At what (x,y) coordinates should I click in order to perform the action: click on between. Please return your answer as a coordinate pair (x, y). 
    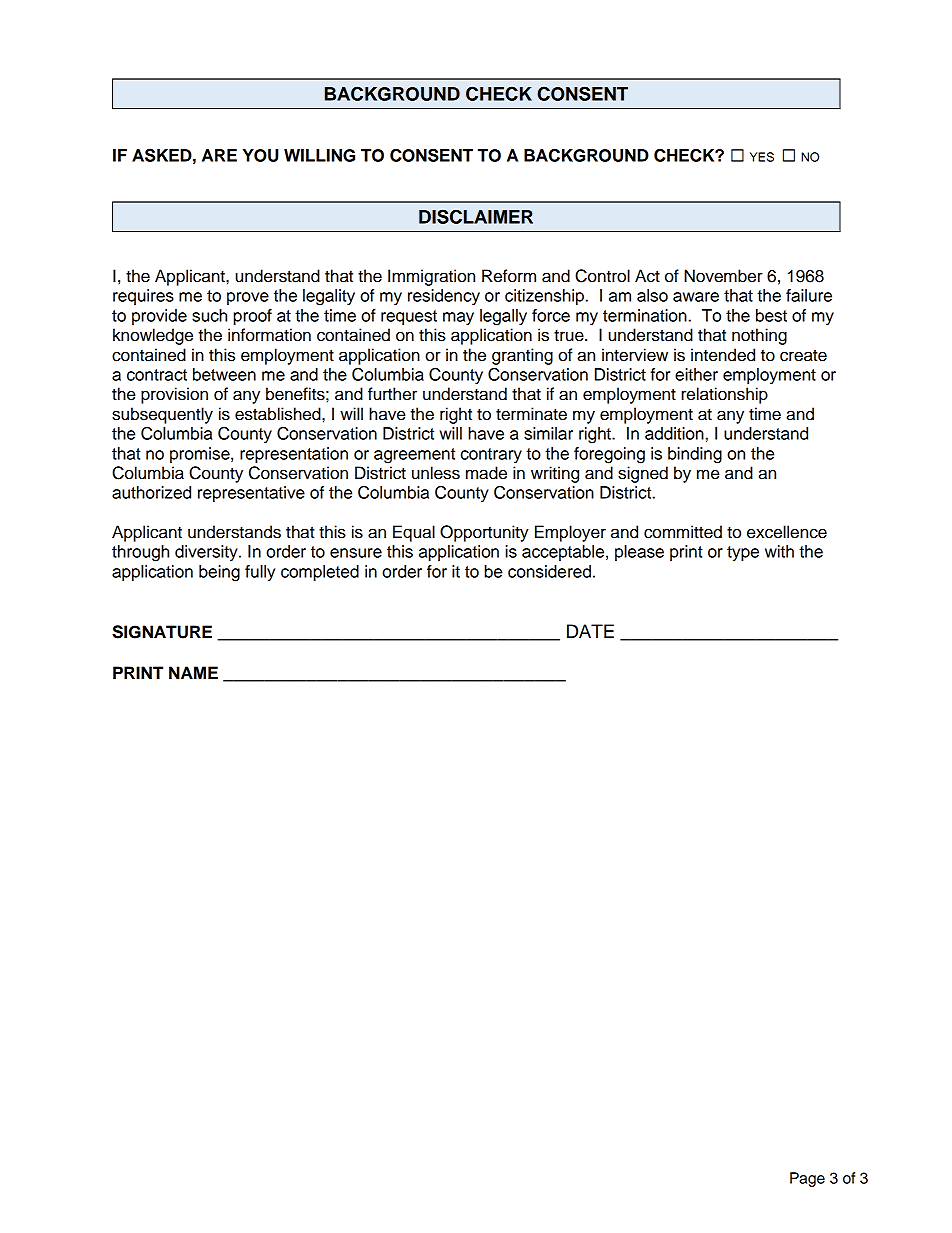
    Looking at the image, I should click on (224, 374).
